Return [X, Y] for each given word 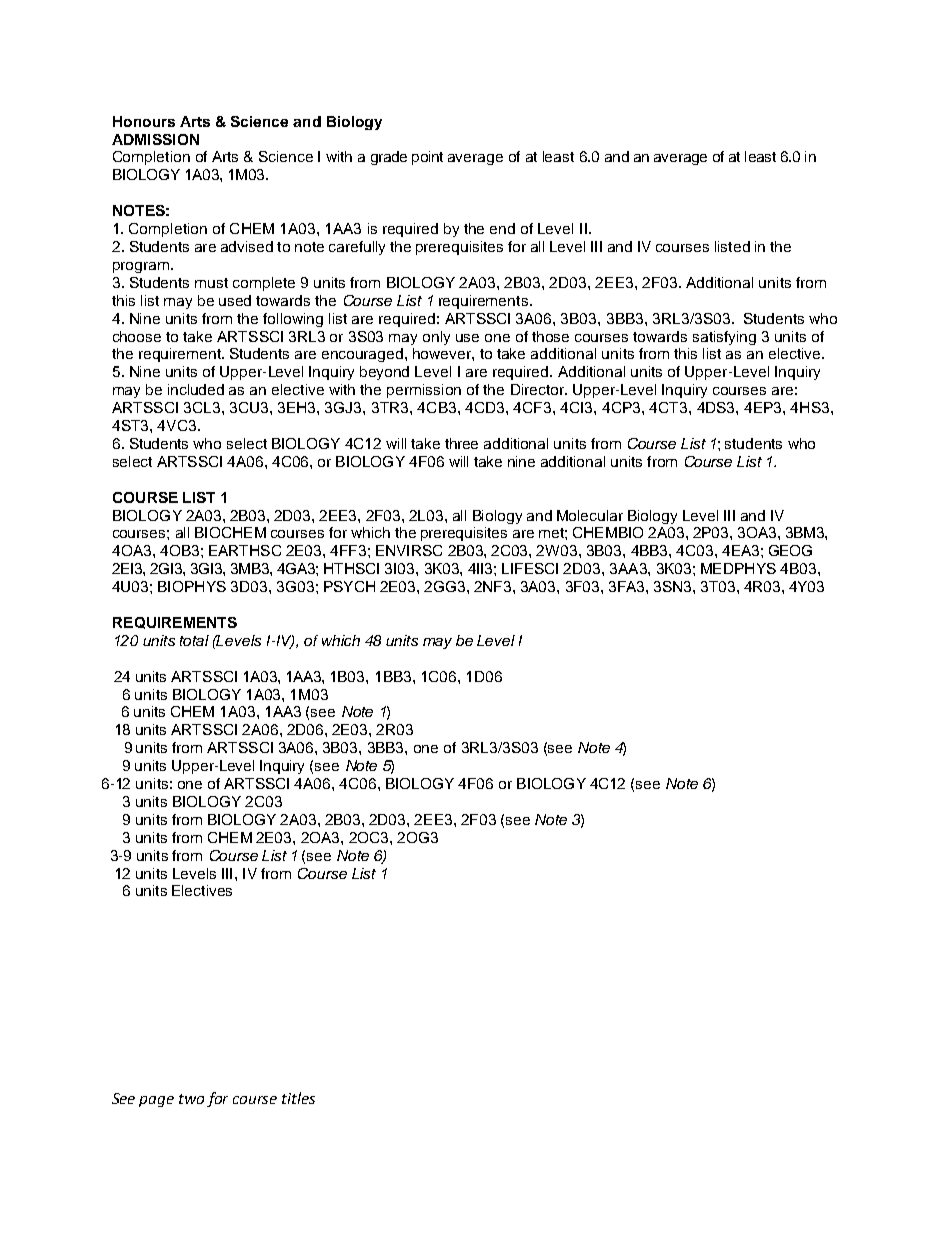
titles [298, 1098]
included [196, 389]
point [427, 158]
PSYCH [349, 586]
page [156, 1101]
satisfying [724, 338]
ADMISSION [155, 139]
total [194, 640]
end [502, 228]
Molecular [590, 515]
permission [424, 391]
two [191, 1099]
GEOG [790, 550]
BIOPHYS [192, 586]
